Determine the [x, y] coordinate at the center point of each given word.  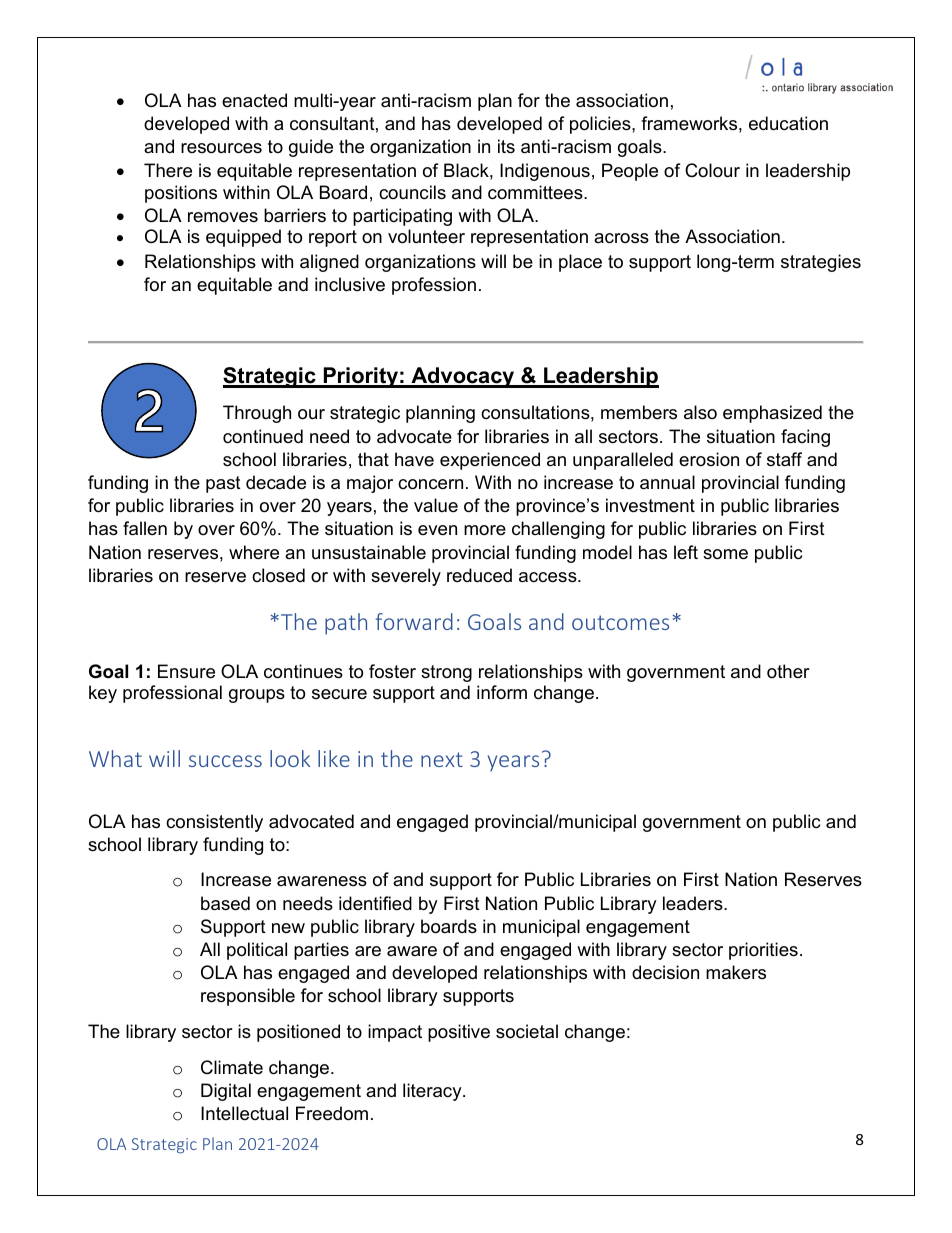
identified [375, 903]
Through [257, 414]
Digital [226, 1092]
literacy [433, 1092]
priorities [763, 951]
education [788, 123]
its [506, 146]
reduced [479, 575]
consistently [214, 823]
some [725, 554]
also [700, 412]
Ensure [186, 671]
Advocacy [463, 377]
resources [221, 148]
